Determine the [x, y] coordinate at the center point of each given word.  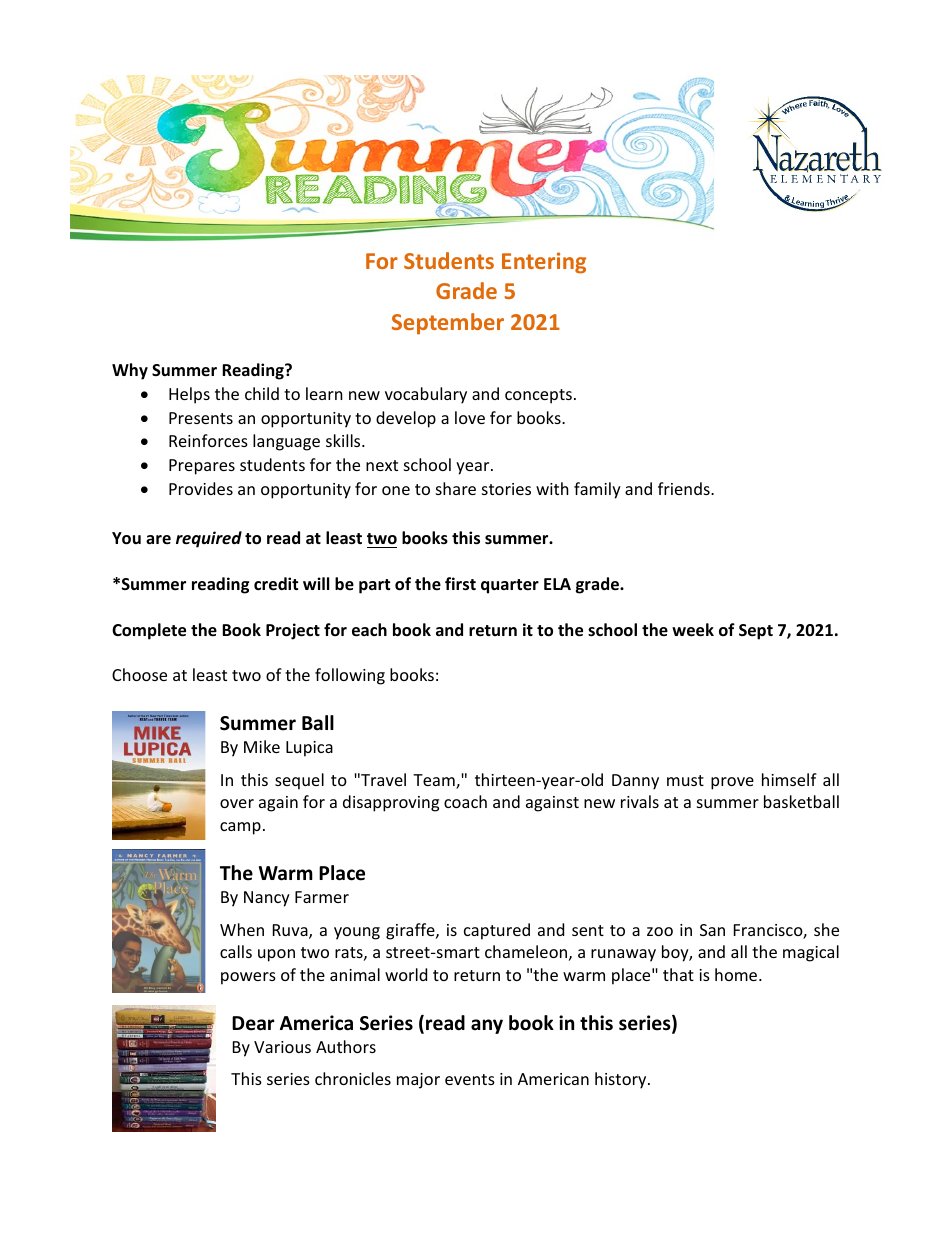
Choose [139, 674]
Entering [544, 263]
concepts [538, 396]
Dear [253, 1023]
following [350, 676]
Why [130, 371]
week [693, 630]
